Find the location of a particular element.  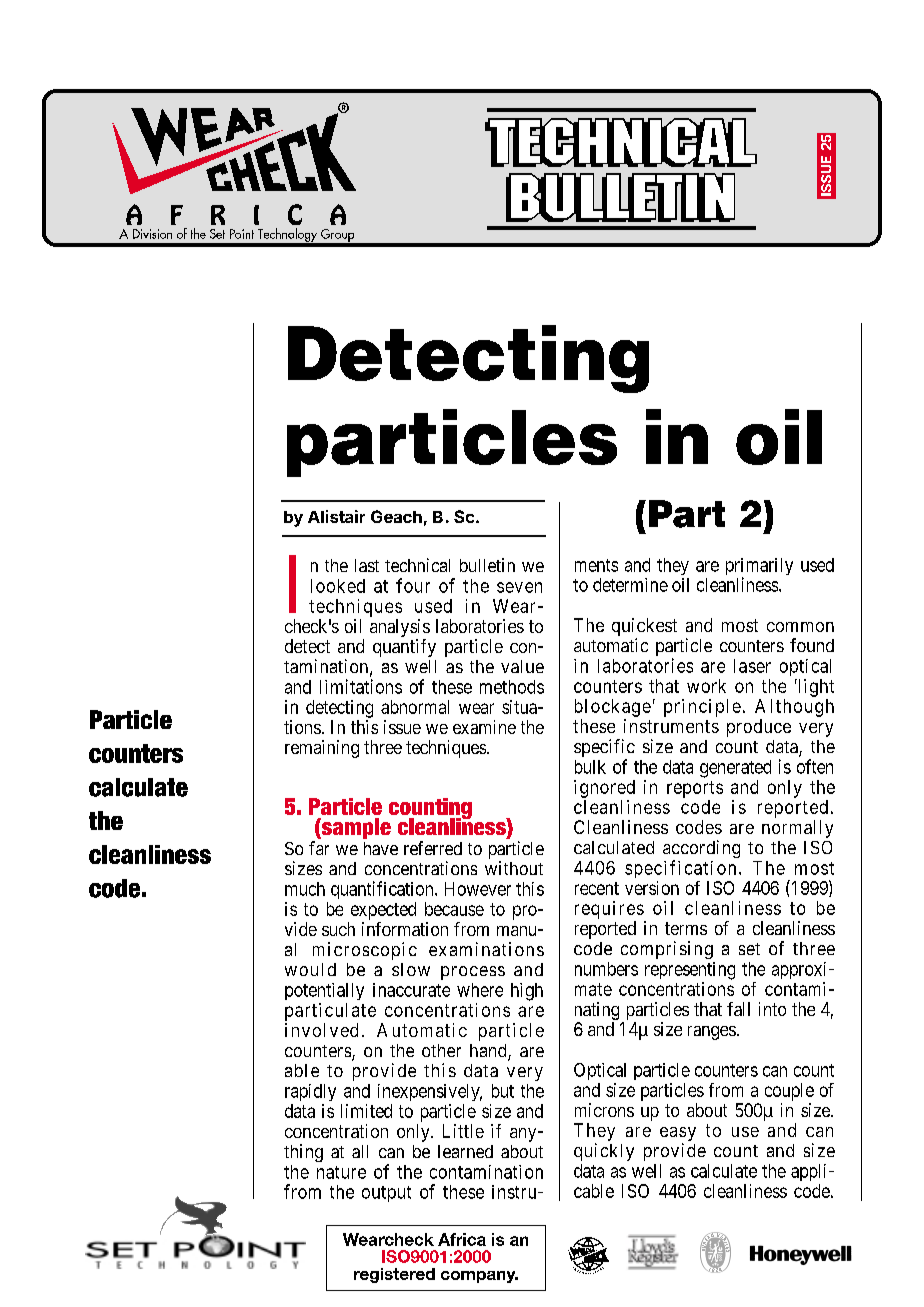

examine is located at coordinates (484, 727).
